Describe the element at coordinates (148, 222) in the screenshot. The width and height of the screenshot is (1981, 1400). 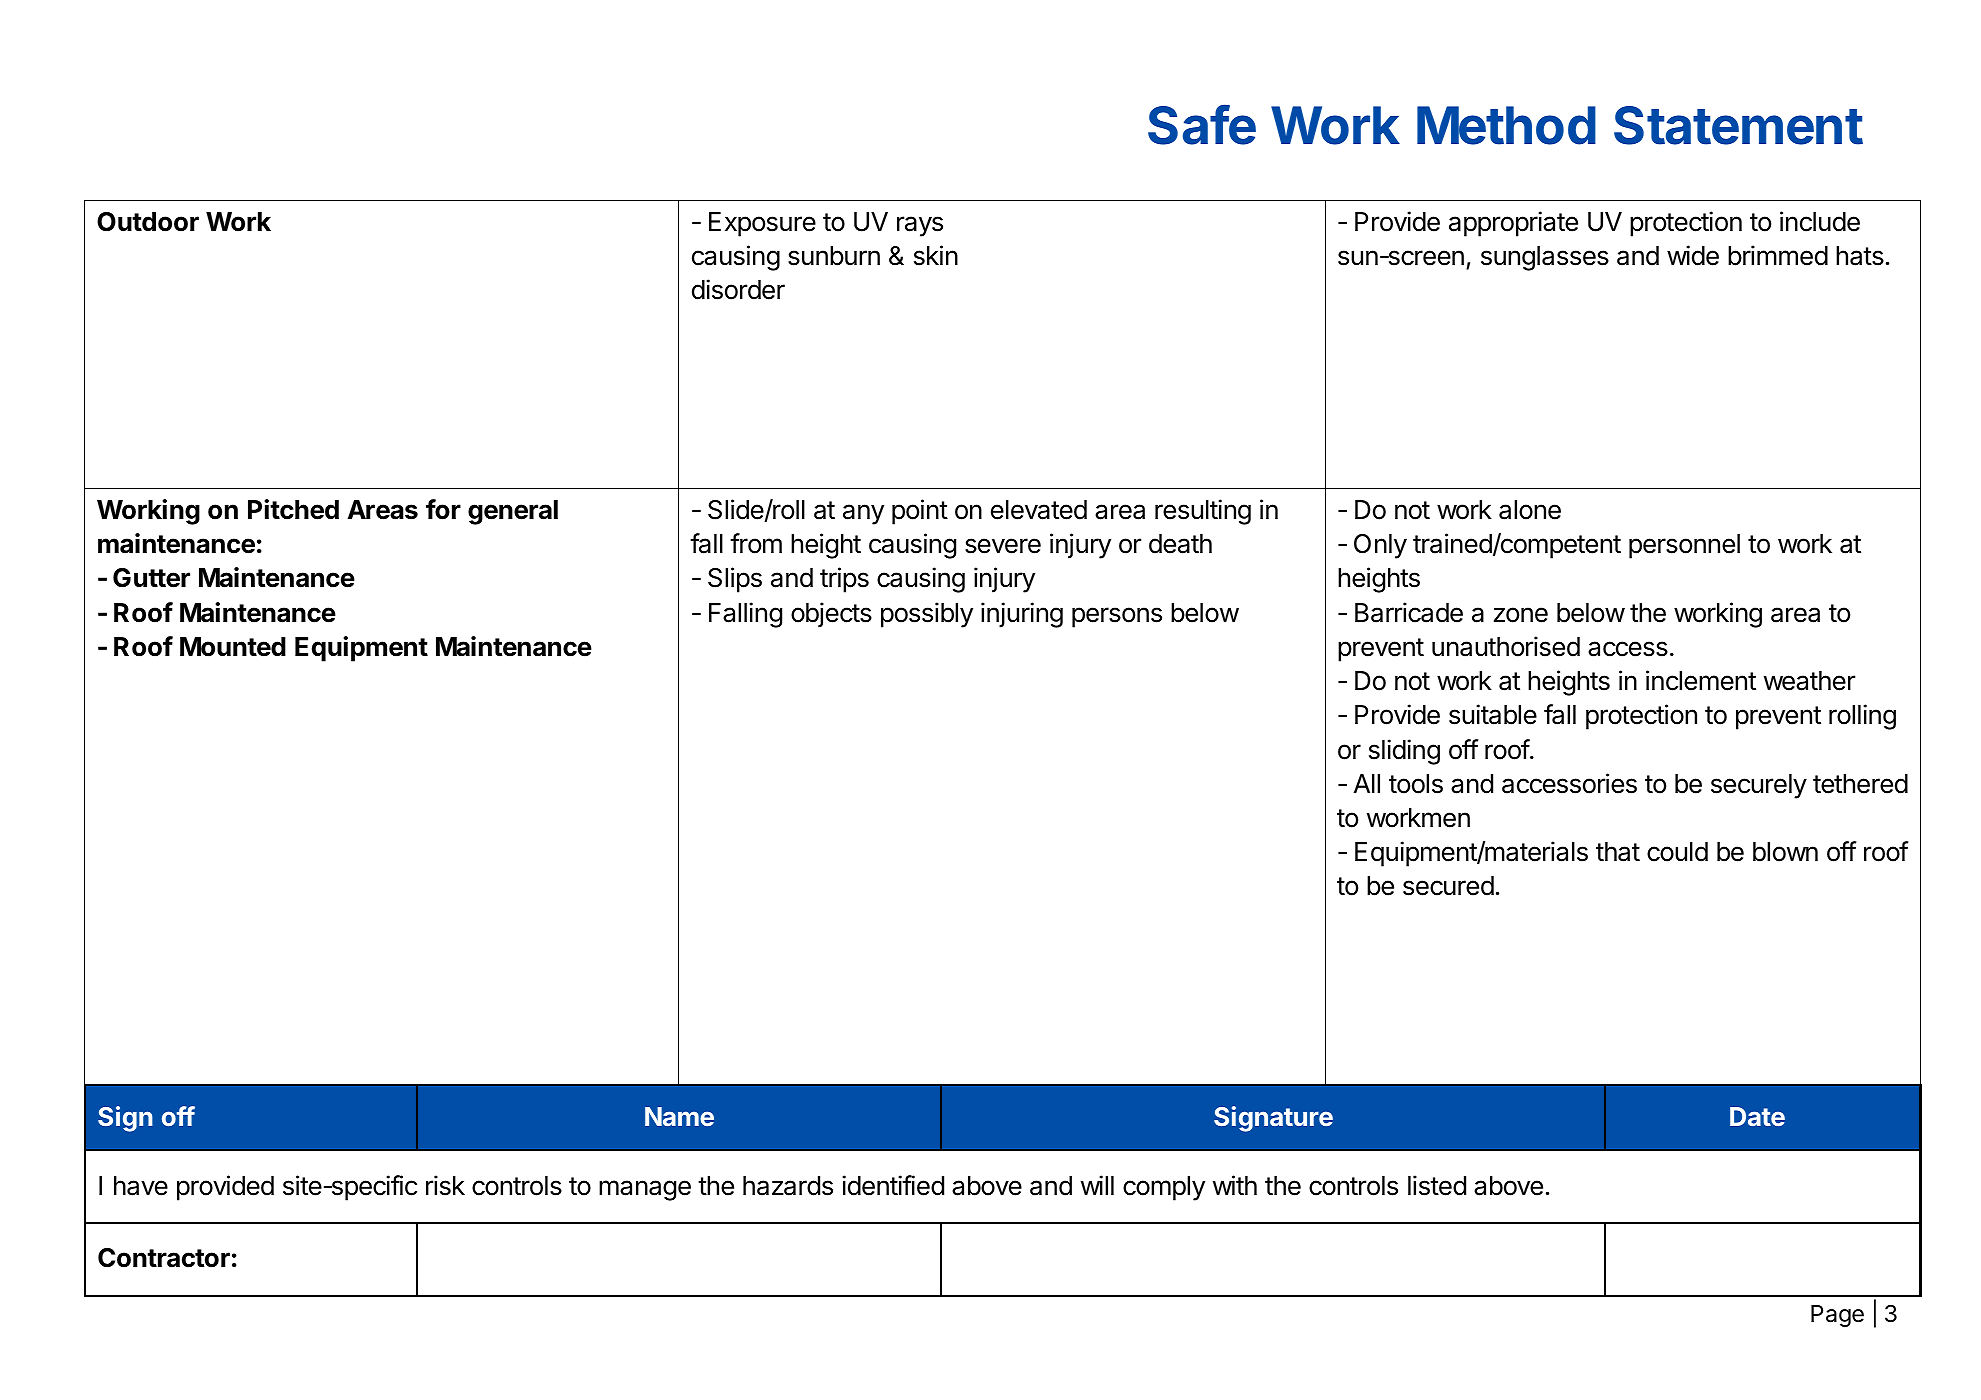
I see `Outdoor` at that location.
